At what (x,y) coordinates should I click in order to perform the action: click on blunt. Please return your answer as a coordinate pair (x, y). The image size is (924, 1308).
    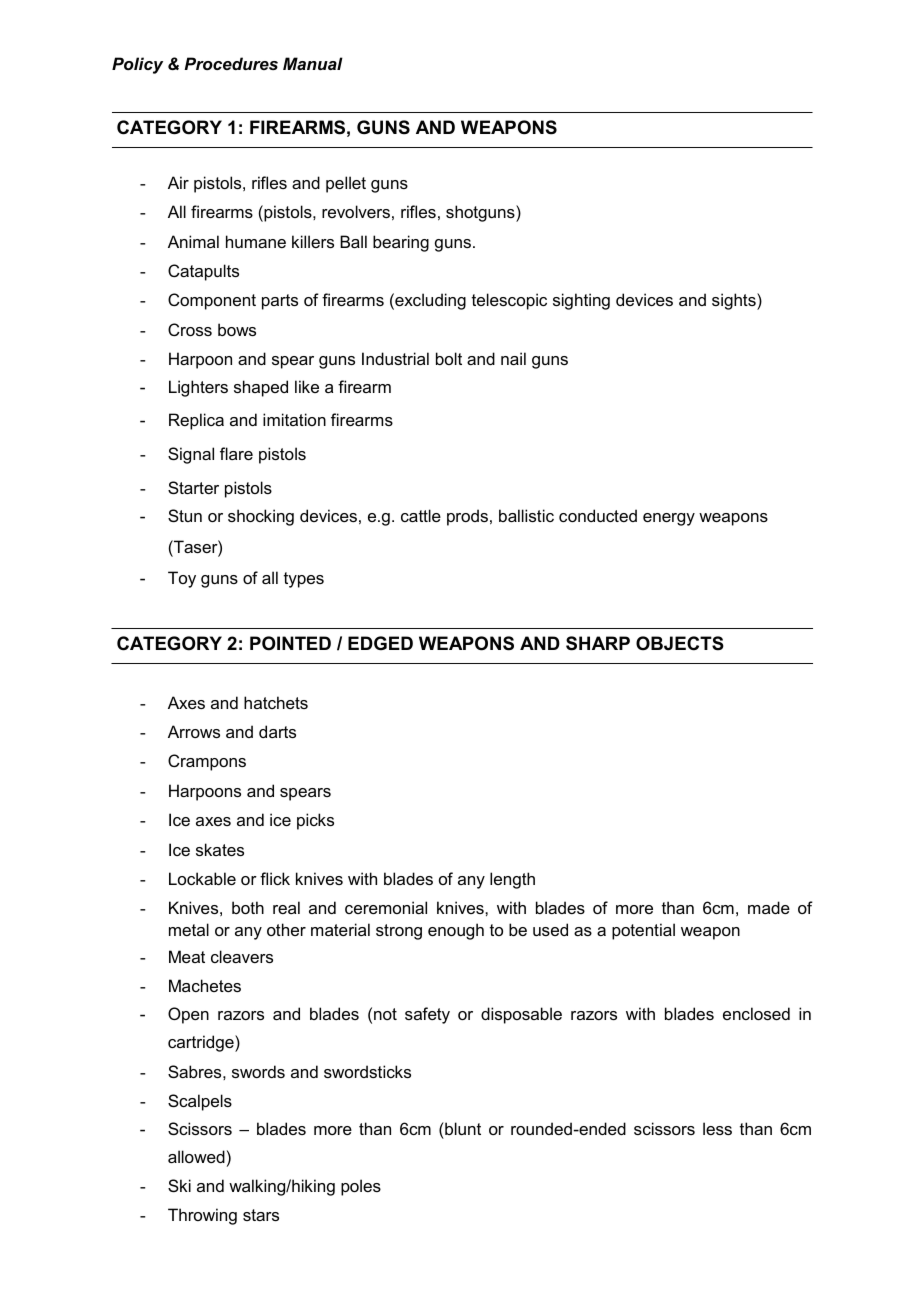
    Looking at the image, I should click on (462, 1128).
